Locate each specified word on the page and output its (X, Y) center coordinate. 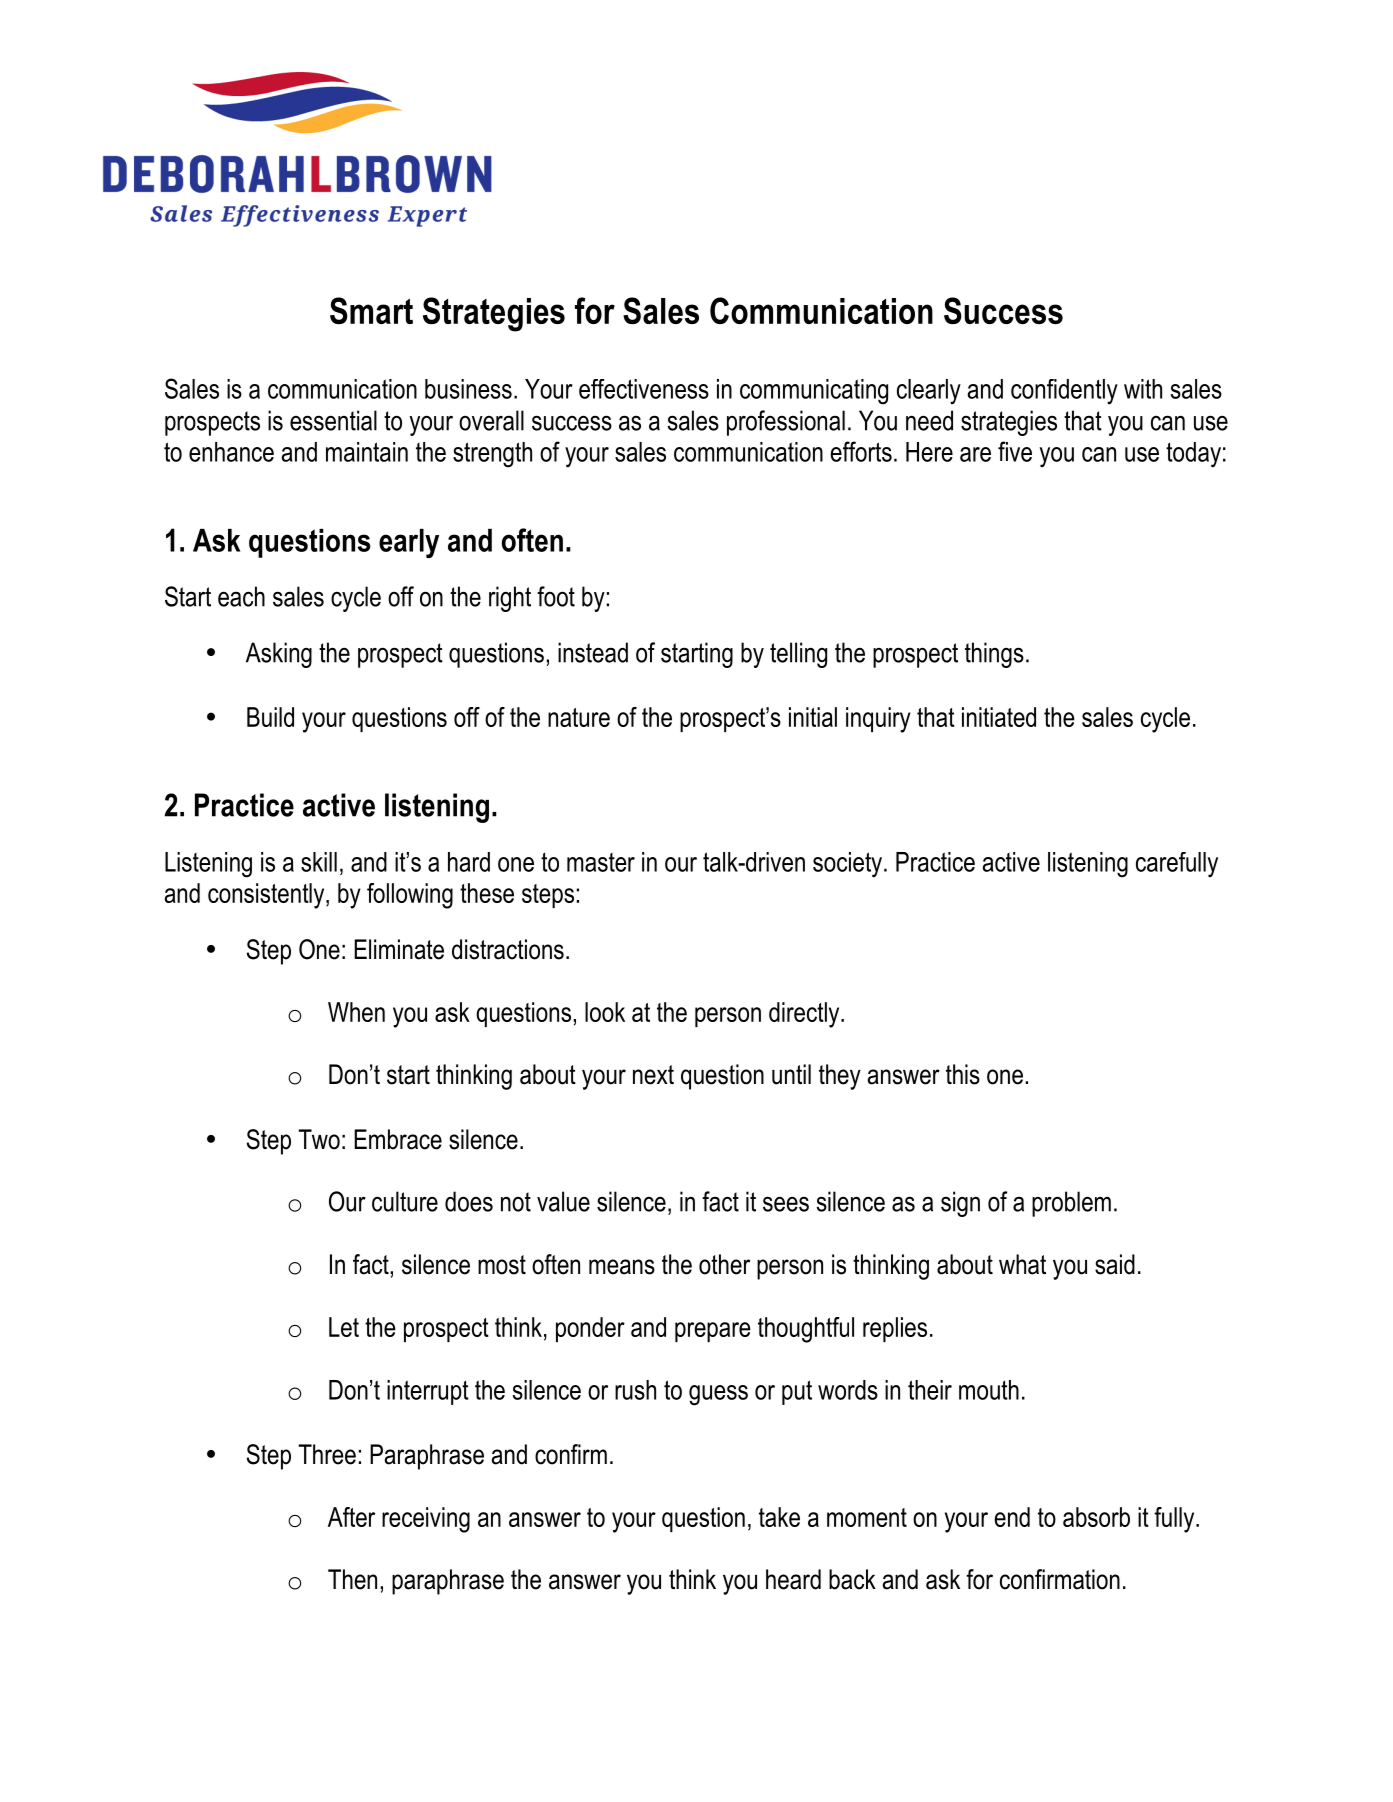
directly (805, 1015)
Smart (371, 310)
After (351, 1517)
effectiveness (644, 389)
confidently (1064, 392)
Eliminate (399, 949)
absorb (1096, 1517)
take (779, 1517)
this (963, 1074)
